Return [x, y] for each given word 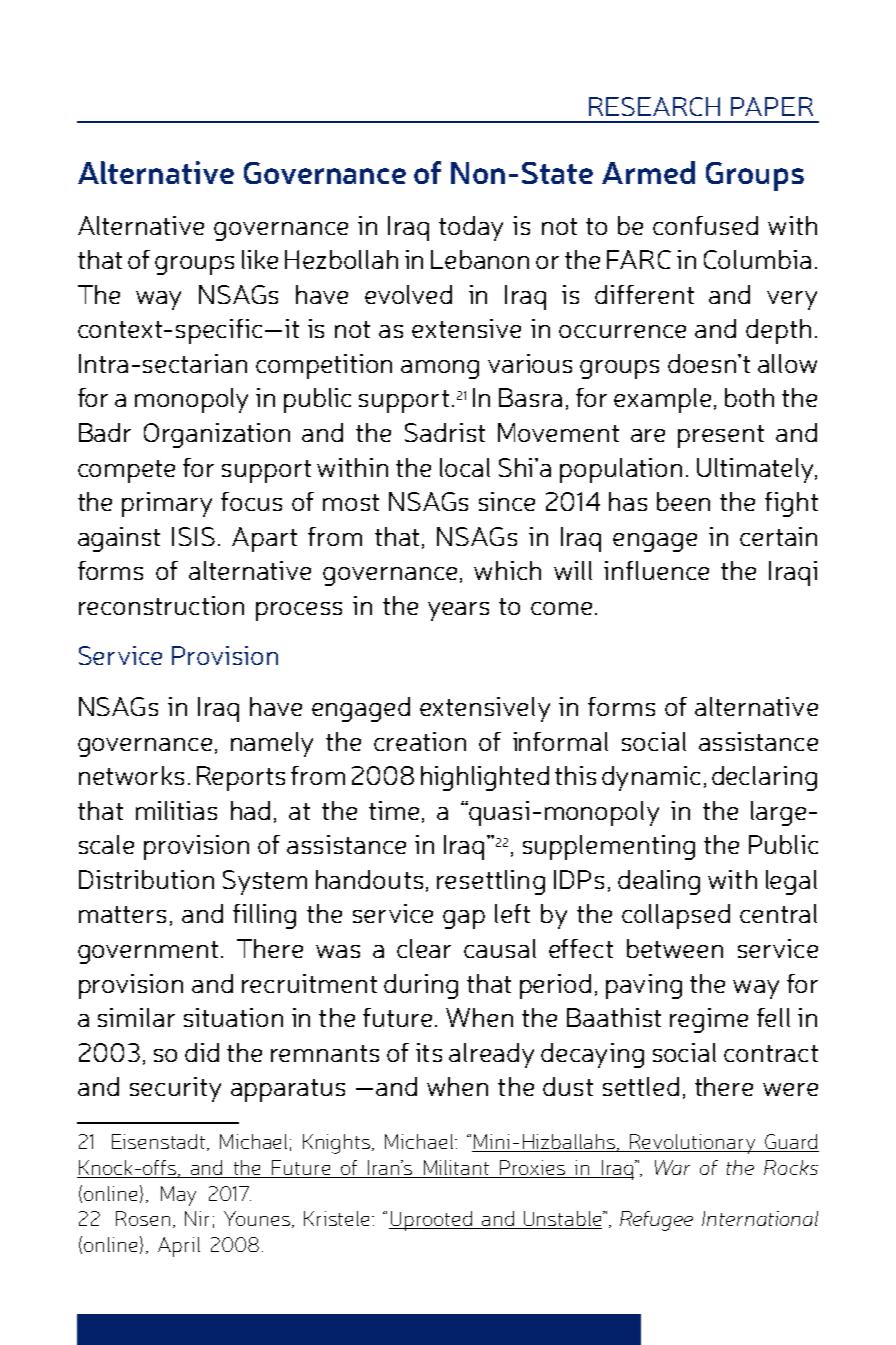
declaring [764, 778]
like [260, 259]
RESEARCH [654, 106]
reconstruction [161, 605]
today [471, 228]
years [458, 611]
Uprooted [432, 1221]
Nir [197, 1218]
